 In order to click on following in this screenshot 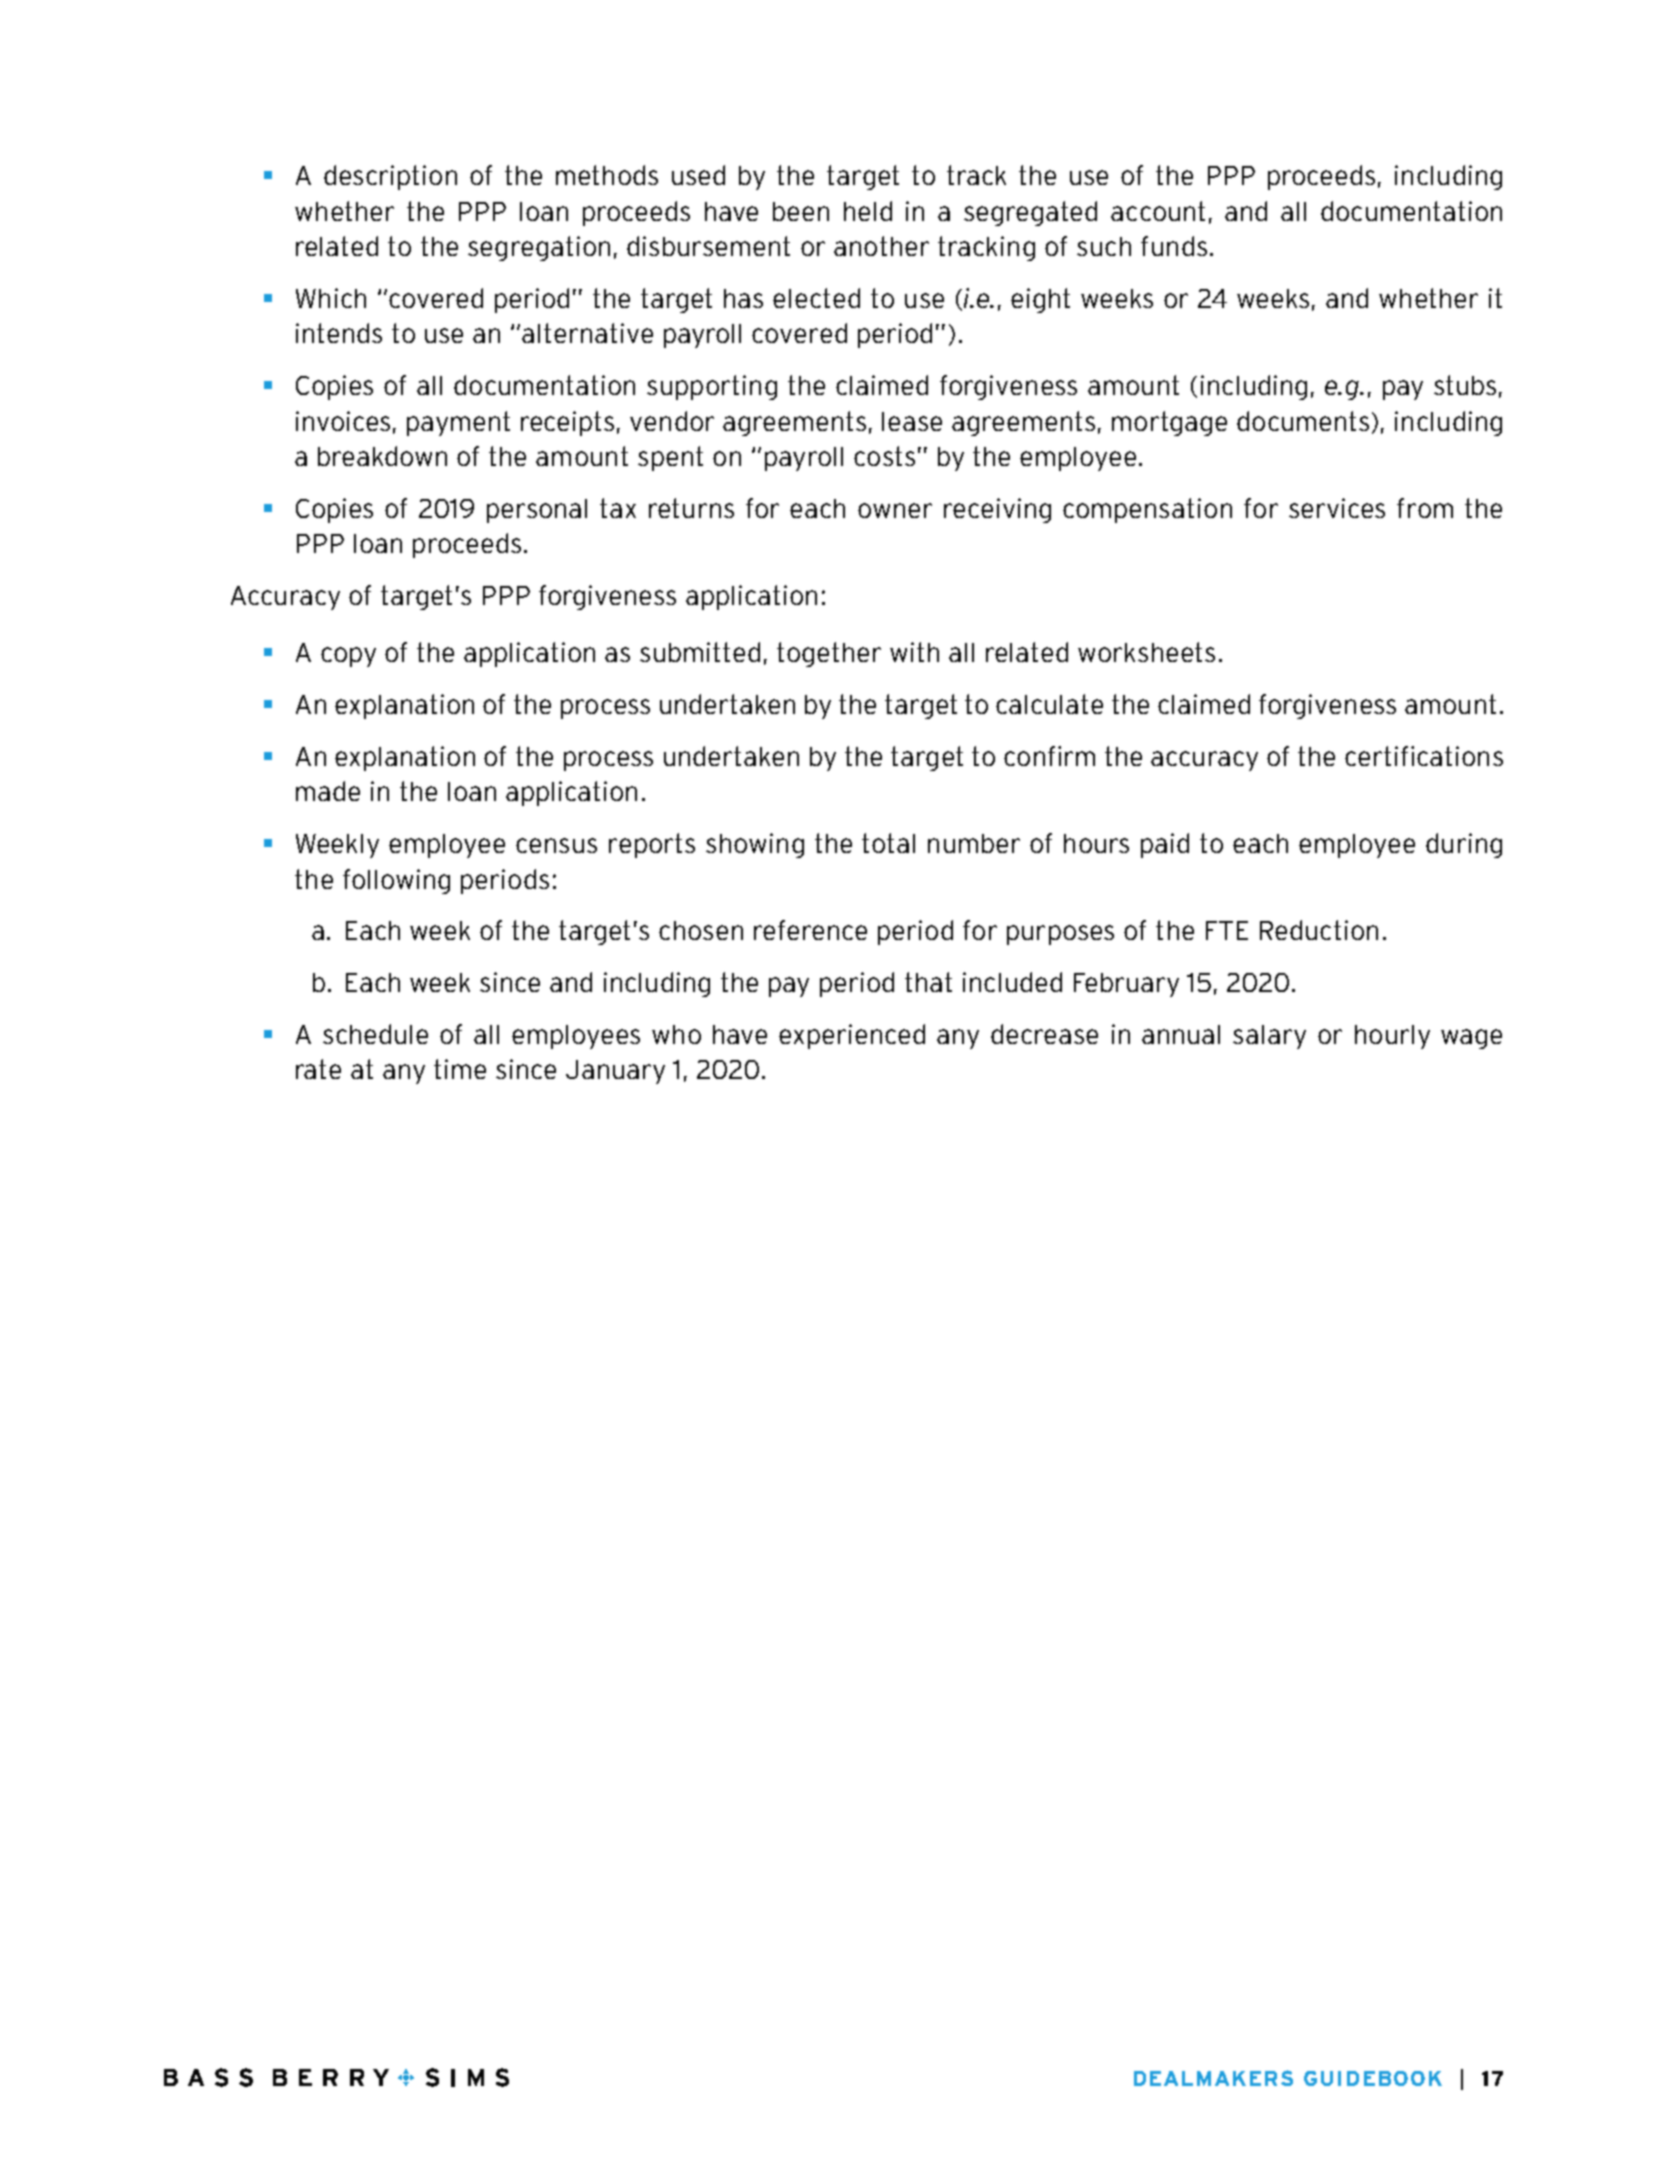, I will do `click(396, 881)`.
